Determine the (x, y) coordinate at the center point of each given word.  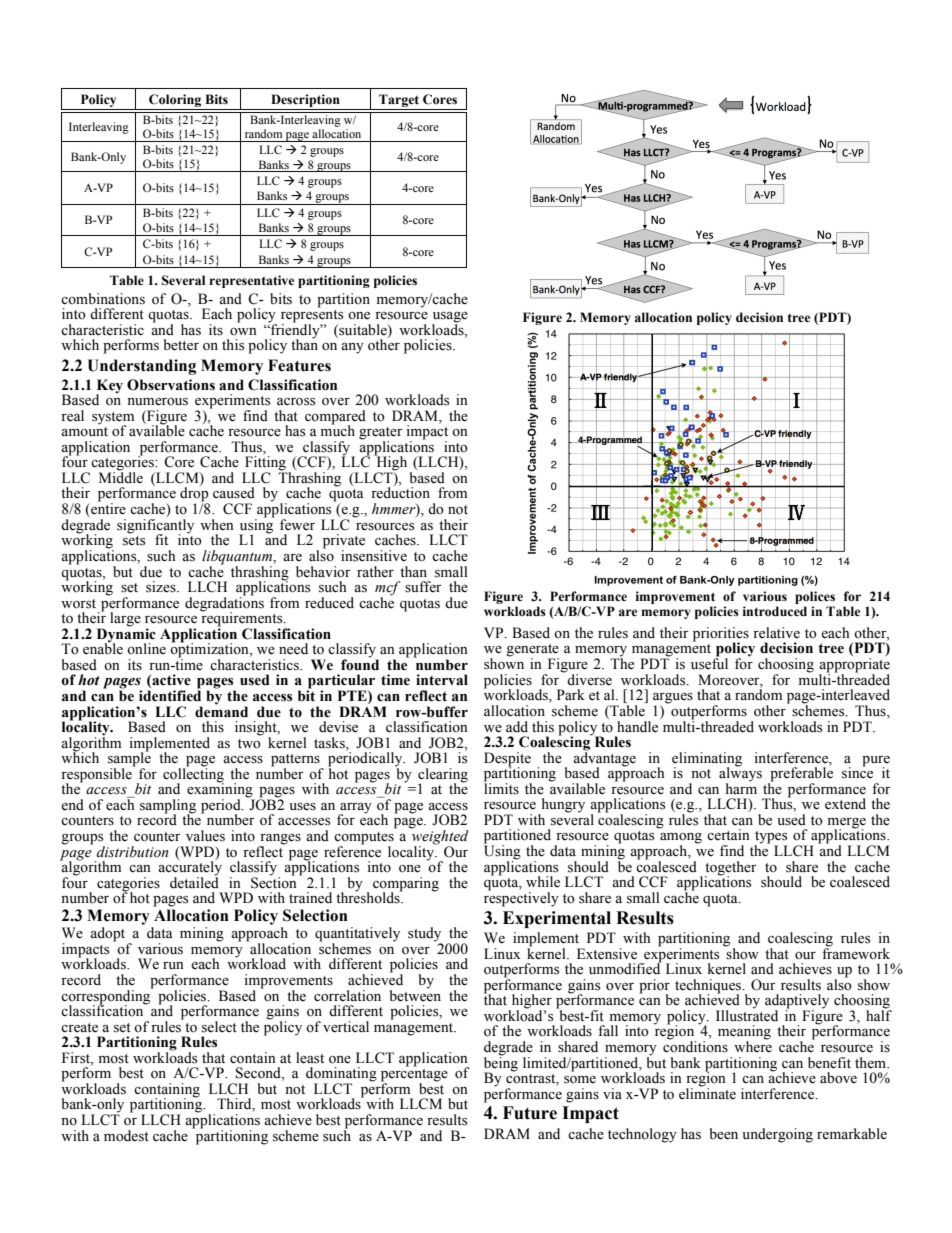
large (125, 619)
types (771, 838)
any (352, 348)
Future (530, 1113)
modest (126, 1136)
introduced (775, 611)
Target (399, 102)
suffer (423, 587)
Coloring (175, 102)
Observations (171, 385)
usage (450, 318)
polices (815, 597)
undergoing (777, 1135)
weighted (439, 837)
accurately (190, 868)
